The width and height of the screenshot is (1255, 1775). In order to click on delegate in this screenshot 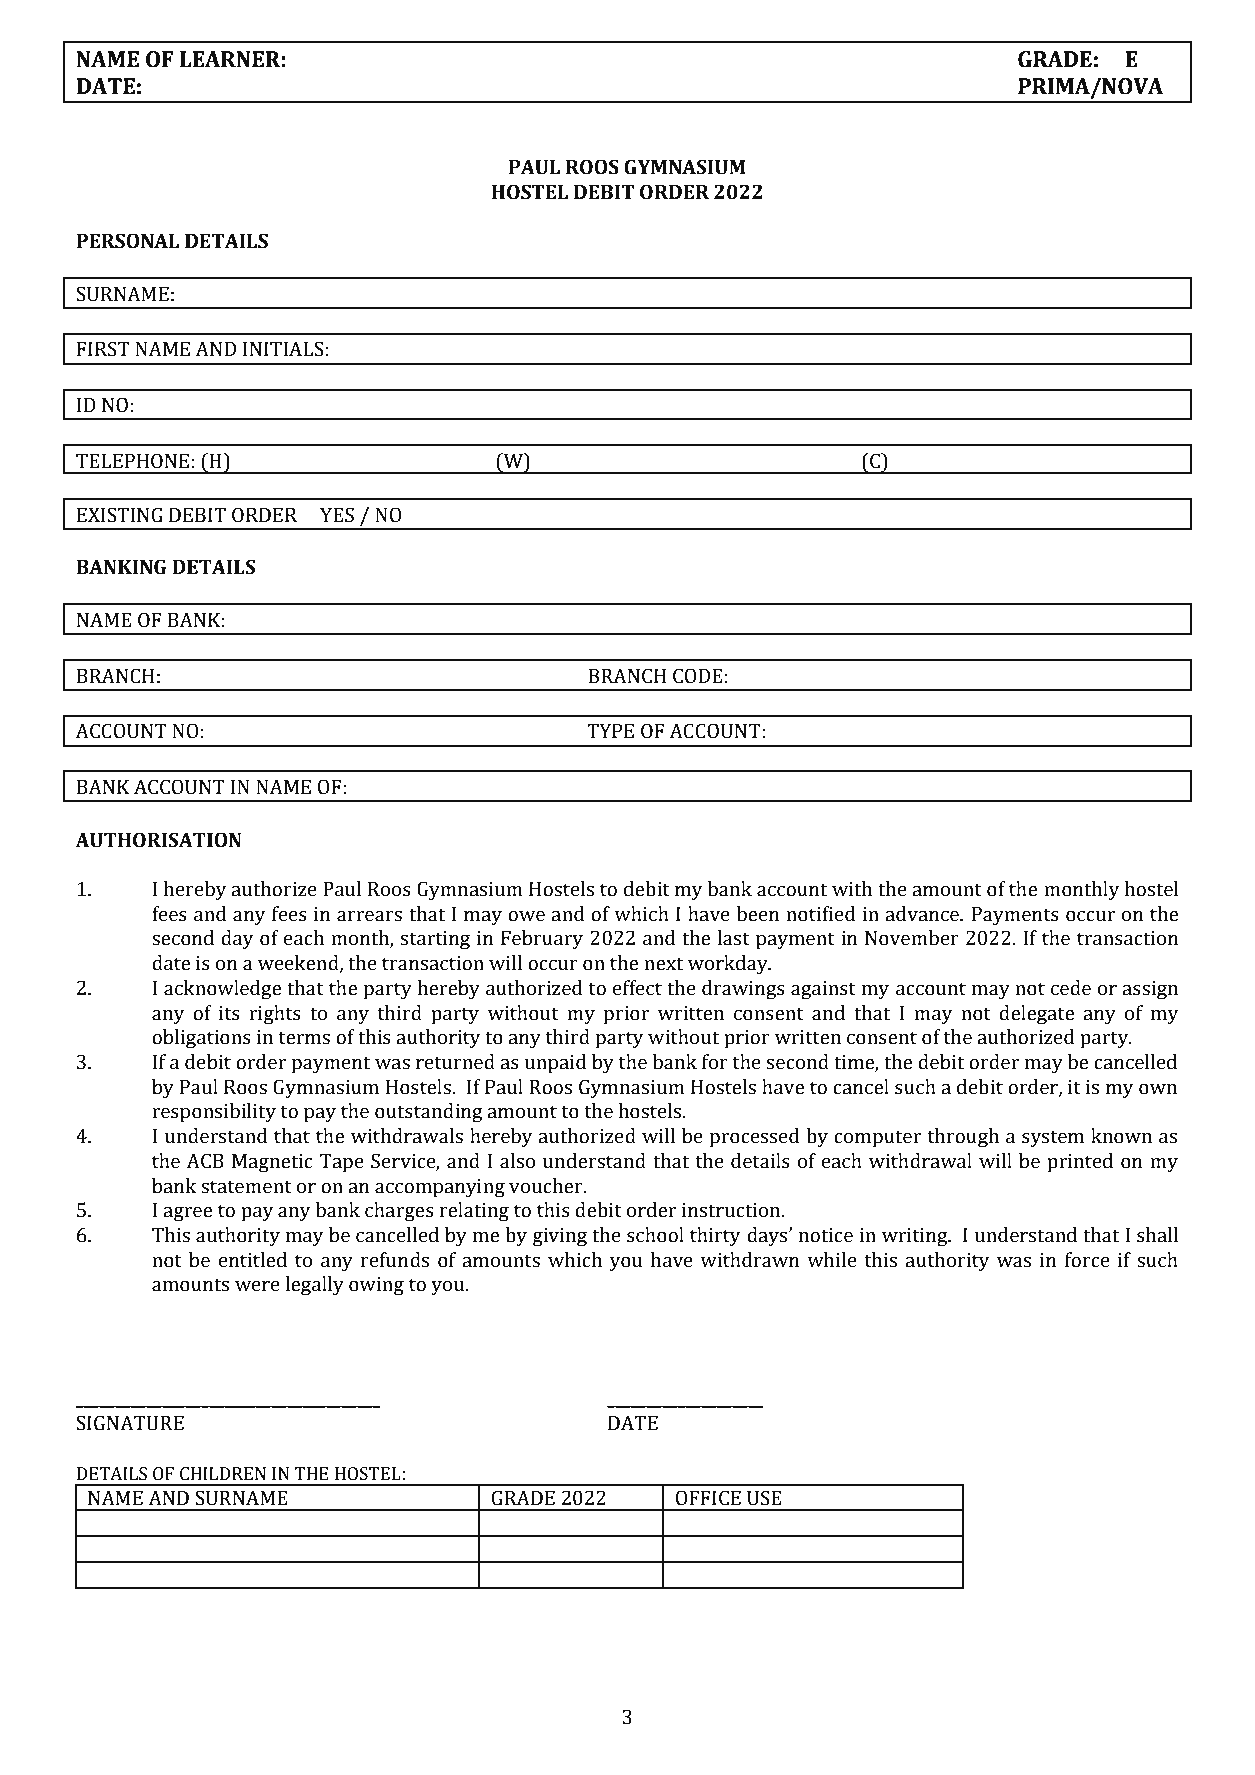, I will do `click(1036, 1015)`.
